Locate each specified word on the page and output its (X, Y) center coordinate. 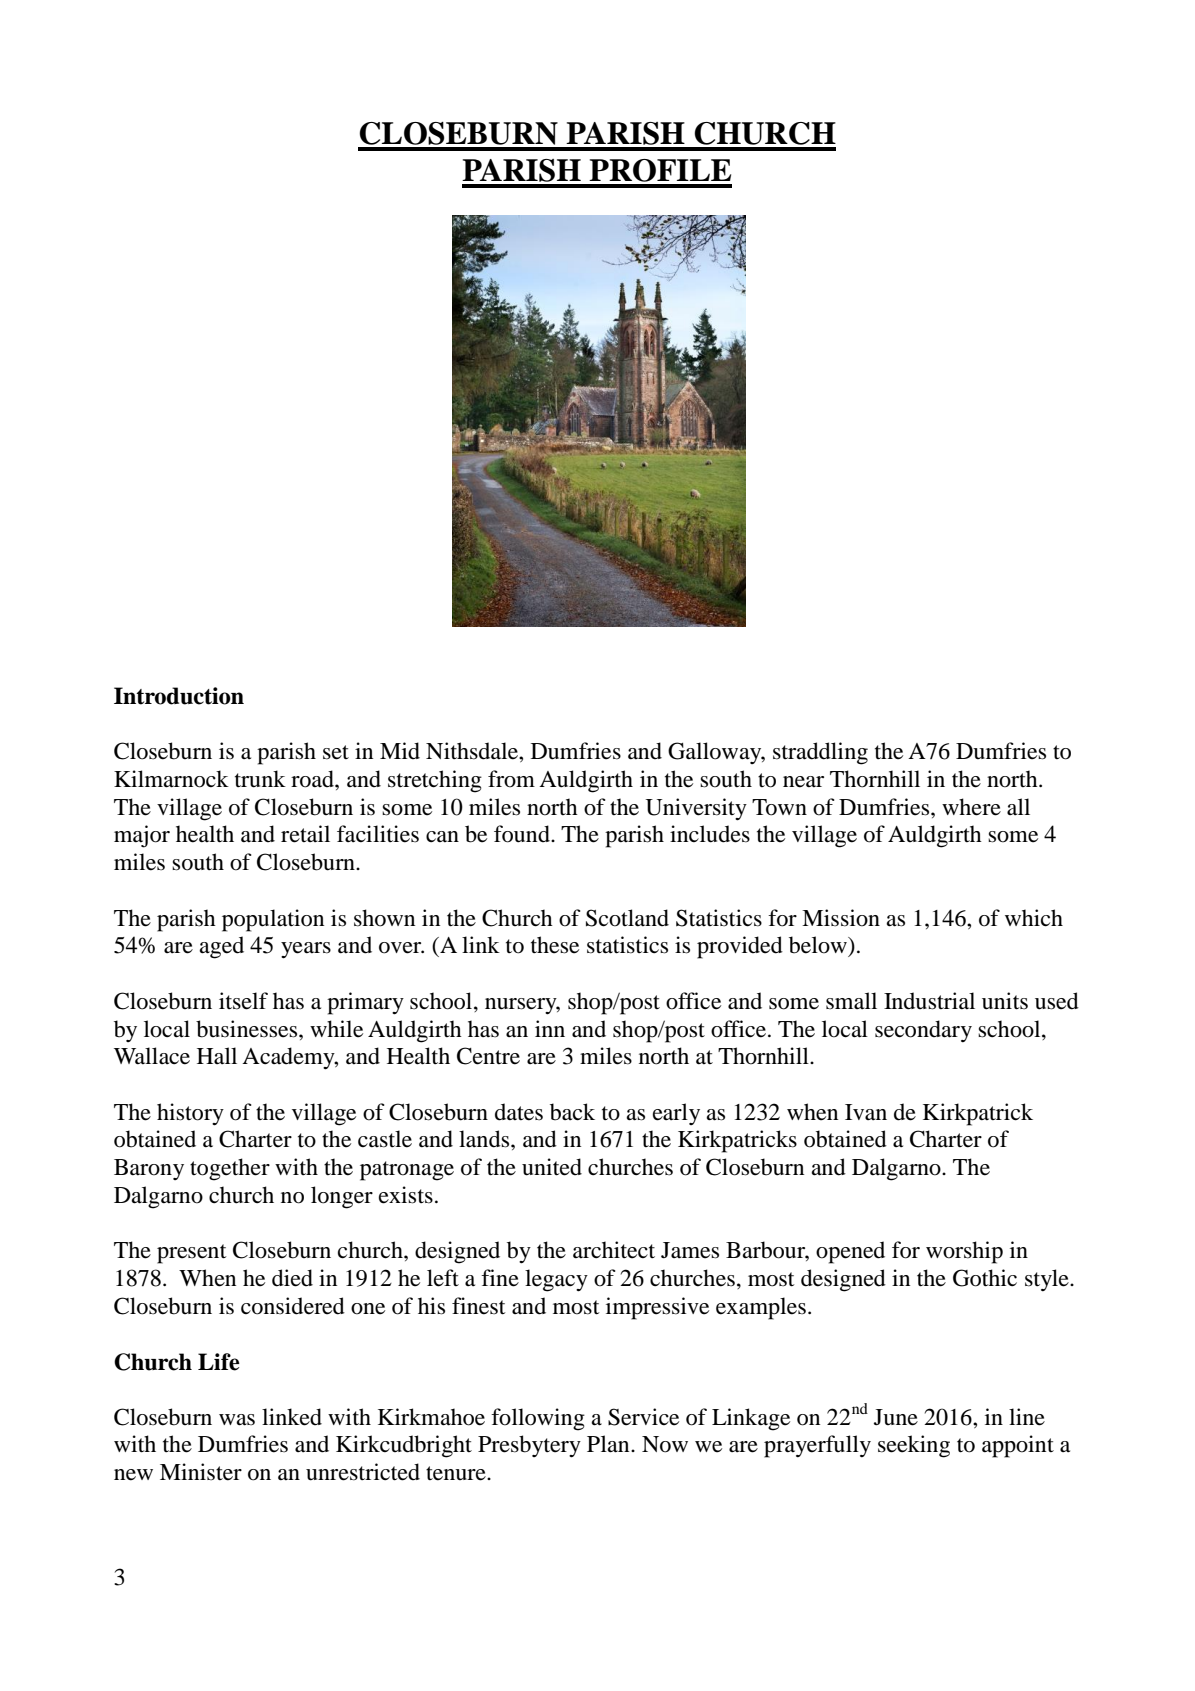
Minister (201, 1472)
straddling (820, 753)
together (230, 1169)
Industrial (929, 1001)
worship (964, 1252)
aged (221, 947)
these (555, 945)
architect (614, 1250)
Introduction (179, 696)
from (511, 779)
